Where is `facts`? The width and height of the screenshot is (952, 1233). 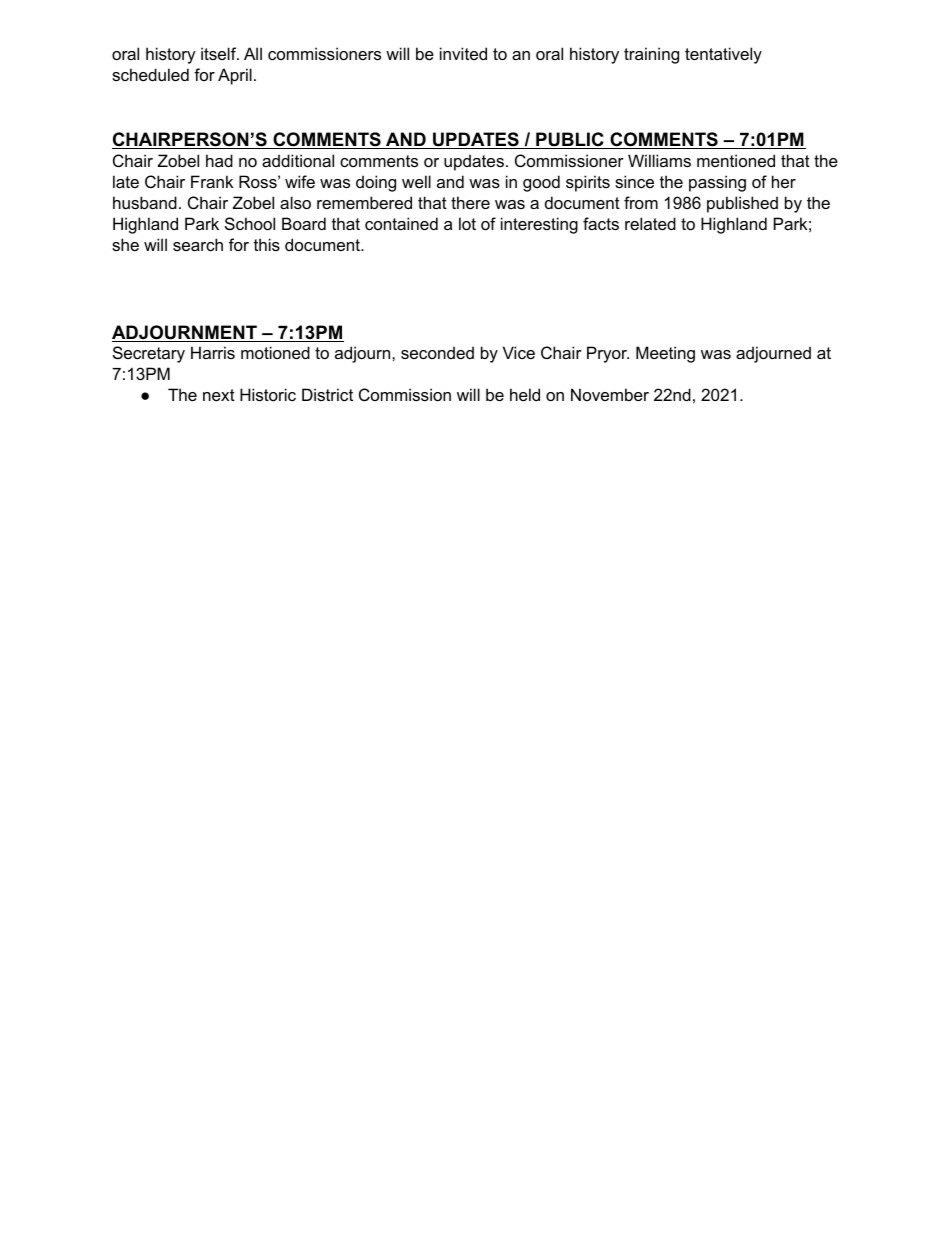
facts is located at coordinates (601, 223).
